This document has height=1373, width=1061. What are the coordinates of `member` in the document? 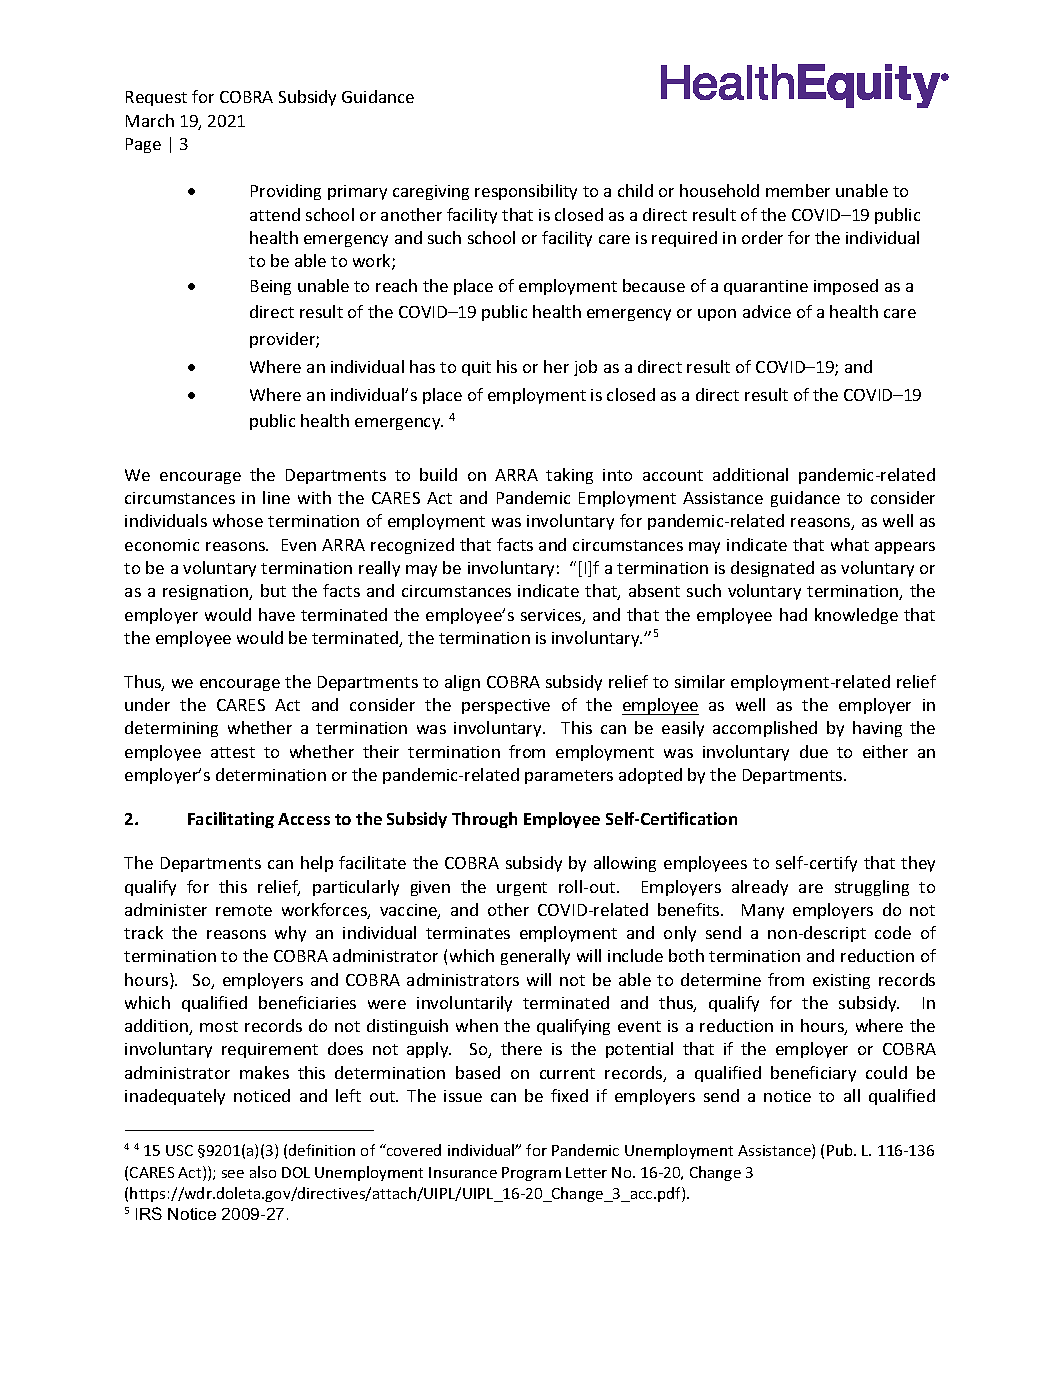 It's located at (798, 190).
